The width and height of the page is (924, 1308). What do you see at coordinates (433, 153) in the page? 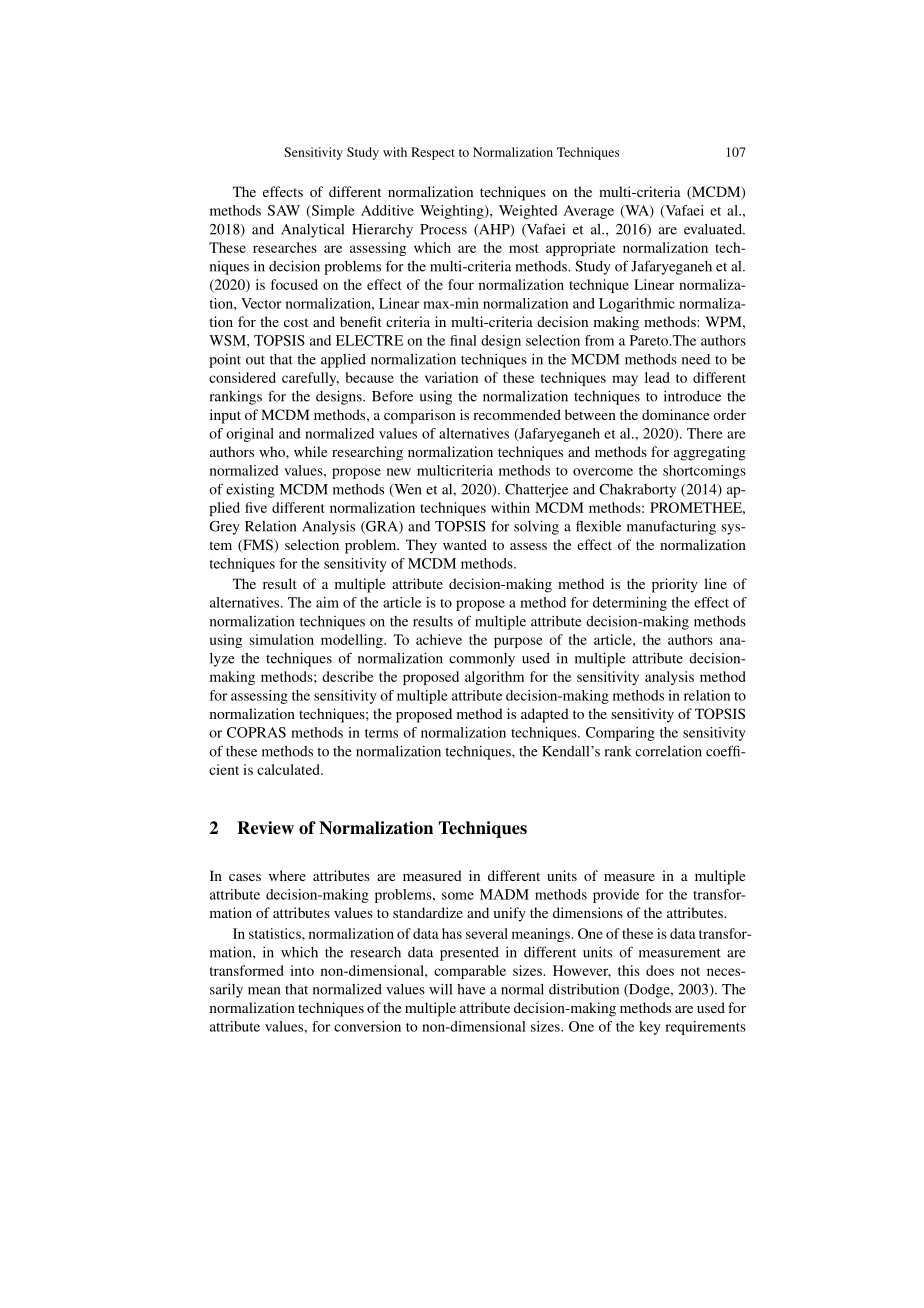
I see `Respect` at bounding box center [433, 153].
